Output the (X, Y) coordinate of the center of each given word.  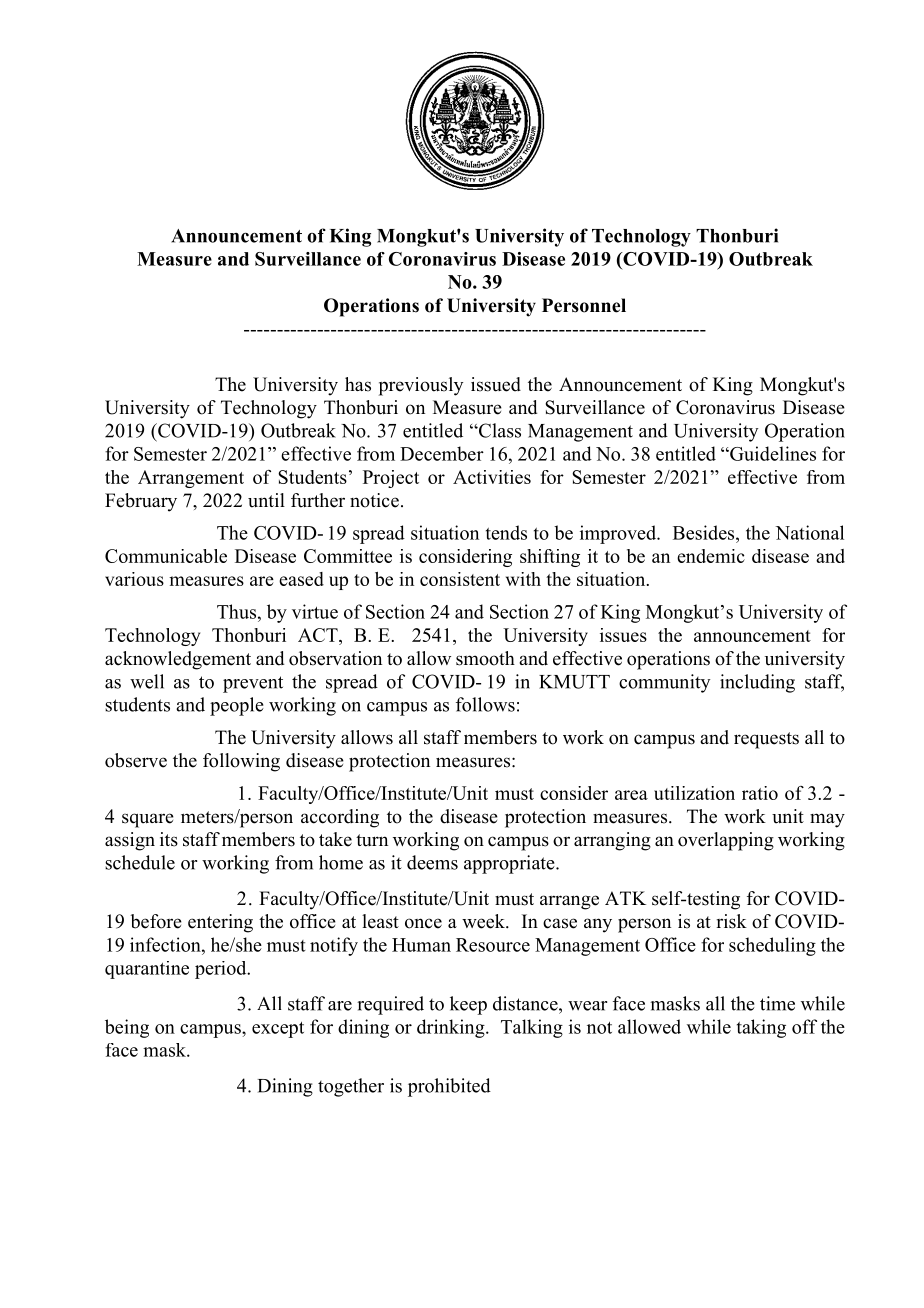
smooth (485, 658)
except (278, 1030)
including (757, 683)
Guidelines (772, 453)
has (358, 384)
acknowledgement (178, 660)
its (169, 839)
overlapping (726, 841)
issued (496, 384)
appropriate (510, 864)
